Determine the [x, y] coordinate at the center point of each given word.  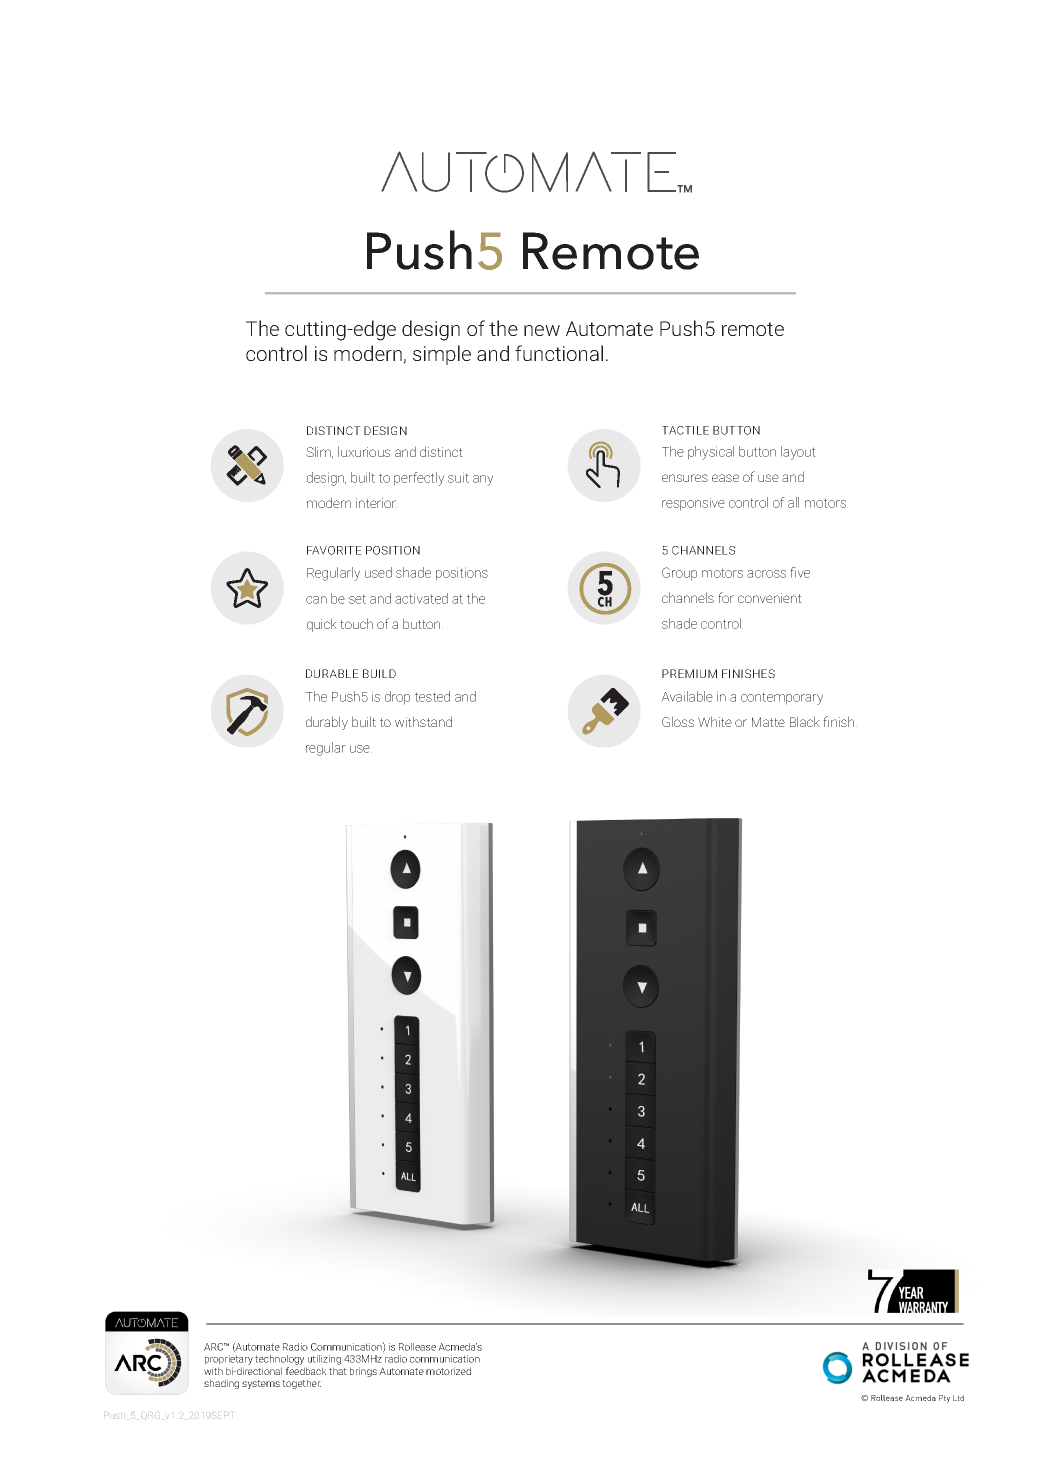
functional [559, 353]
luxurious [364, 451]
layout [798, 453]
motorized [448, 1371]
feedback [306, 1371]
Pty [944, 1399]
